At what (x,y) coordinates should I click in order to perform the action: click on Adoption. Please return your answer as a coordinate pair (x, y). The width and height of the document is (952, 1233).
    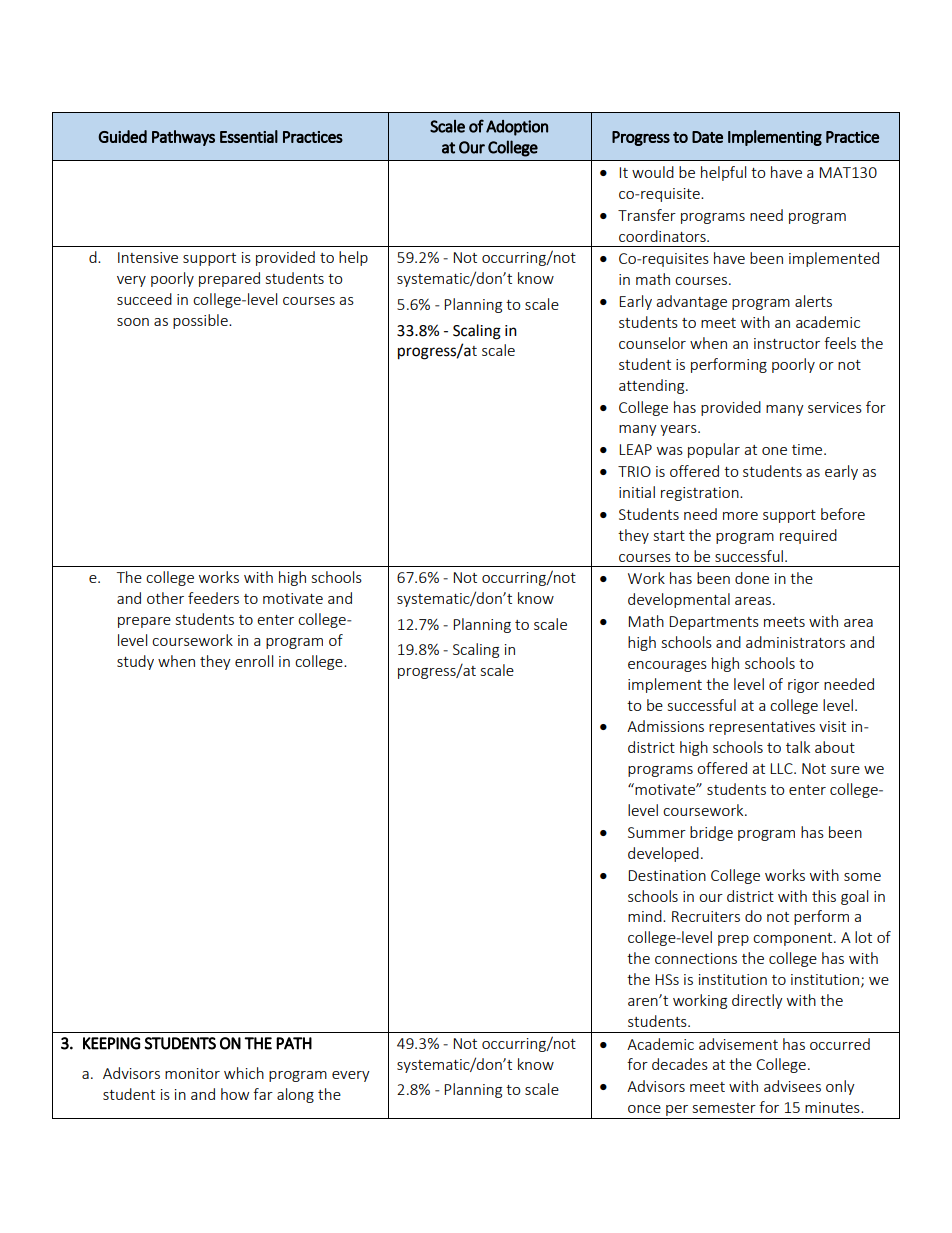
    Looking at the image, I should click on (517, 128).
